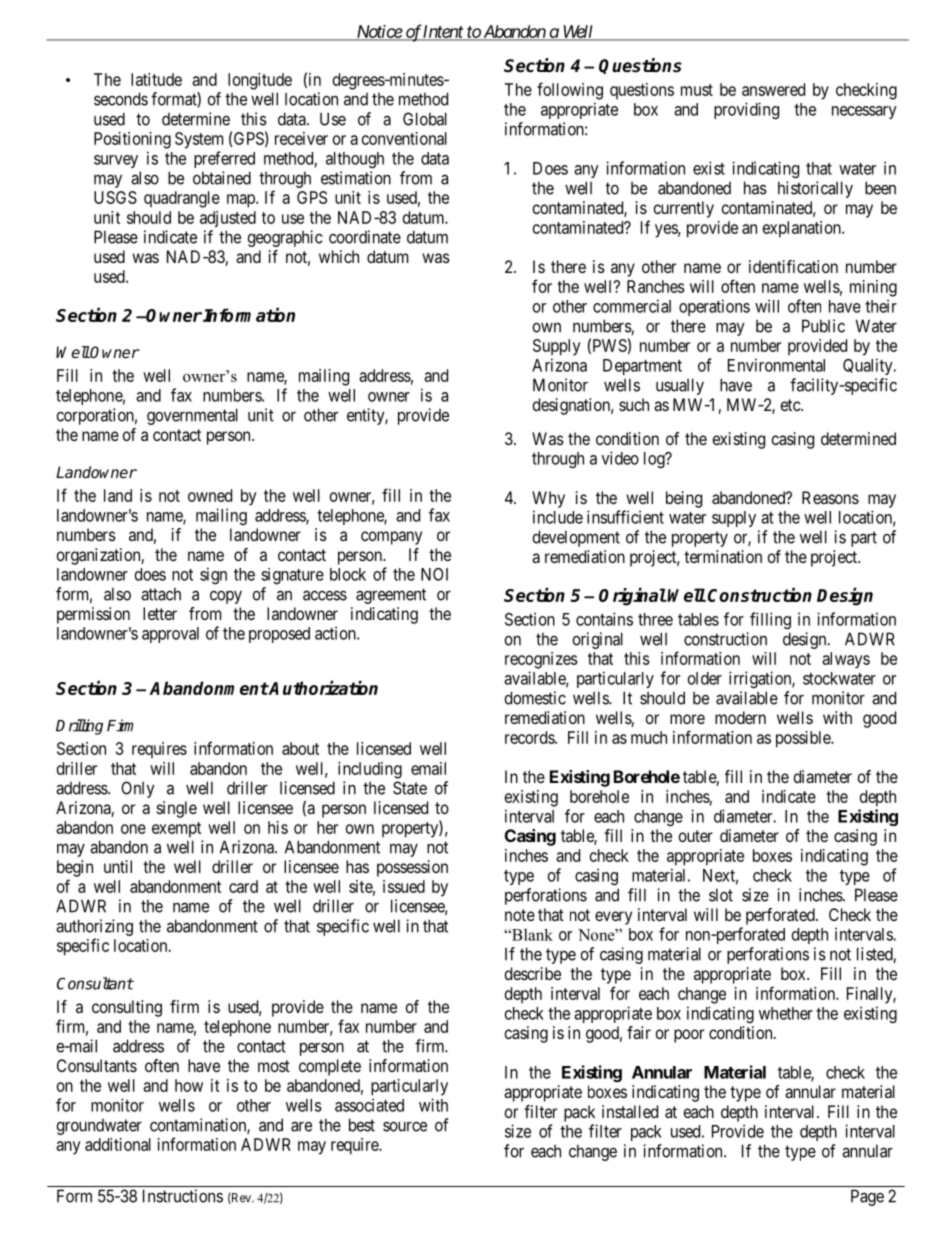 This page has width=952, height=1233. What do you see at coordinates (192, 416) in the page?
I see `governmental` at bounding box center [192, 416].
